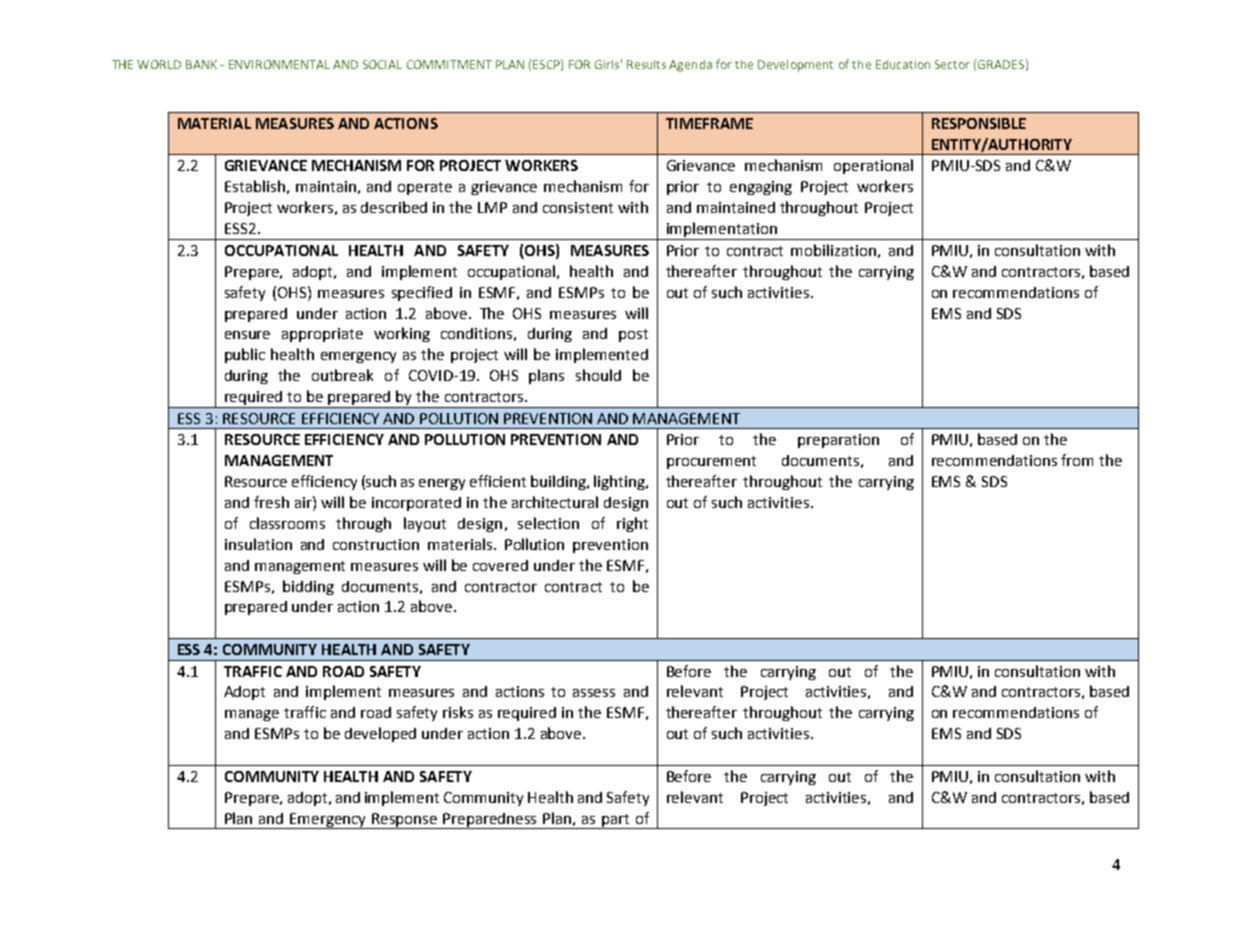 Image resolution: width=1233 pixels, height=952 pixels. I want to click on part, so click(616, 821).
